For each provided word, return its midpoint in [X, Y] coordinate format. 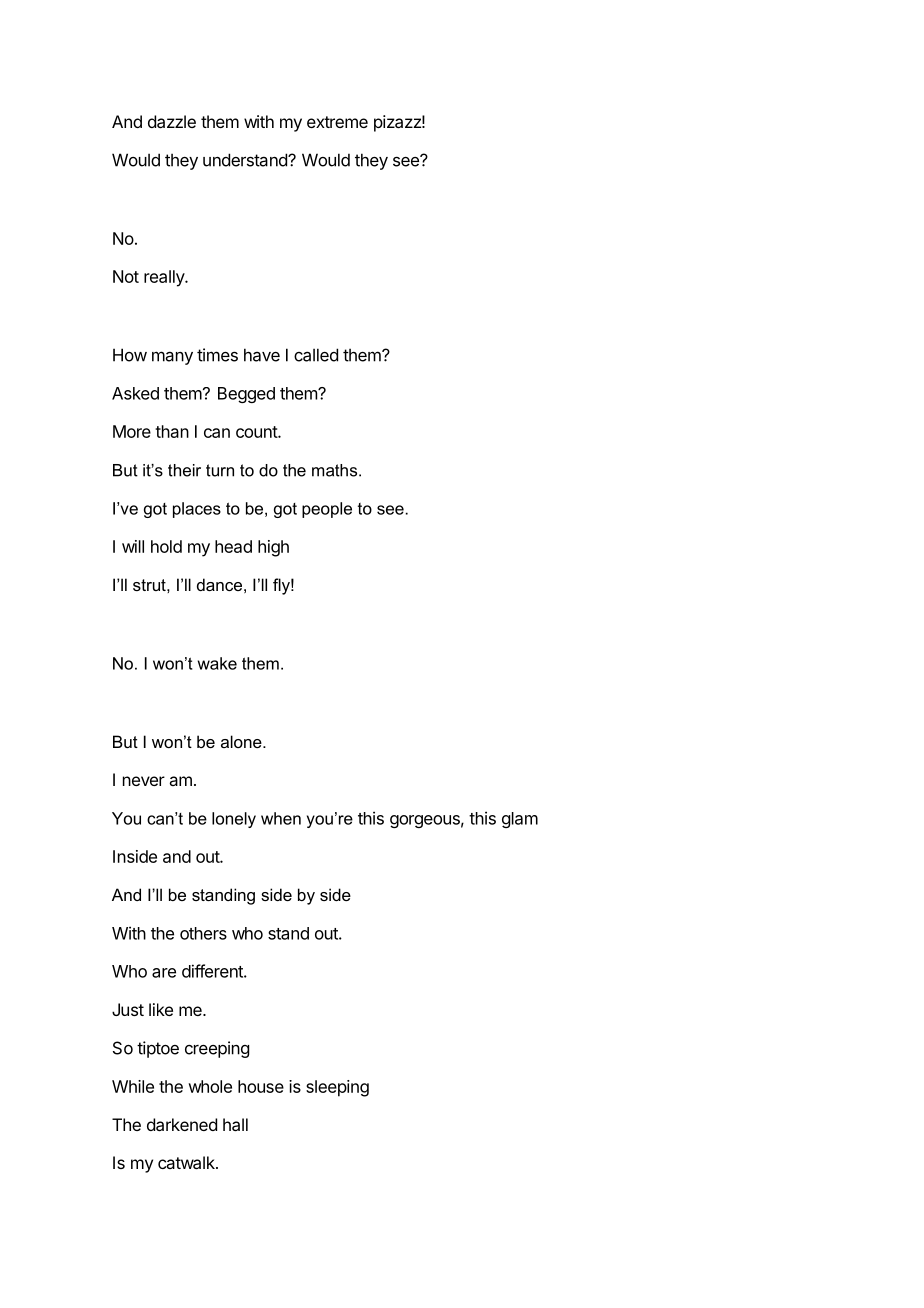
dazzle [172, 121]
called [316, 355]
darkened [182, 1124]
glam [520, 820]
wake [217, 663]
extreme [337, 122]
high [273, 548]
